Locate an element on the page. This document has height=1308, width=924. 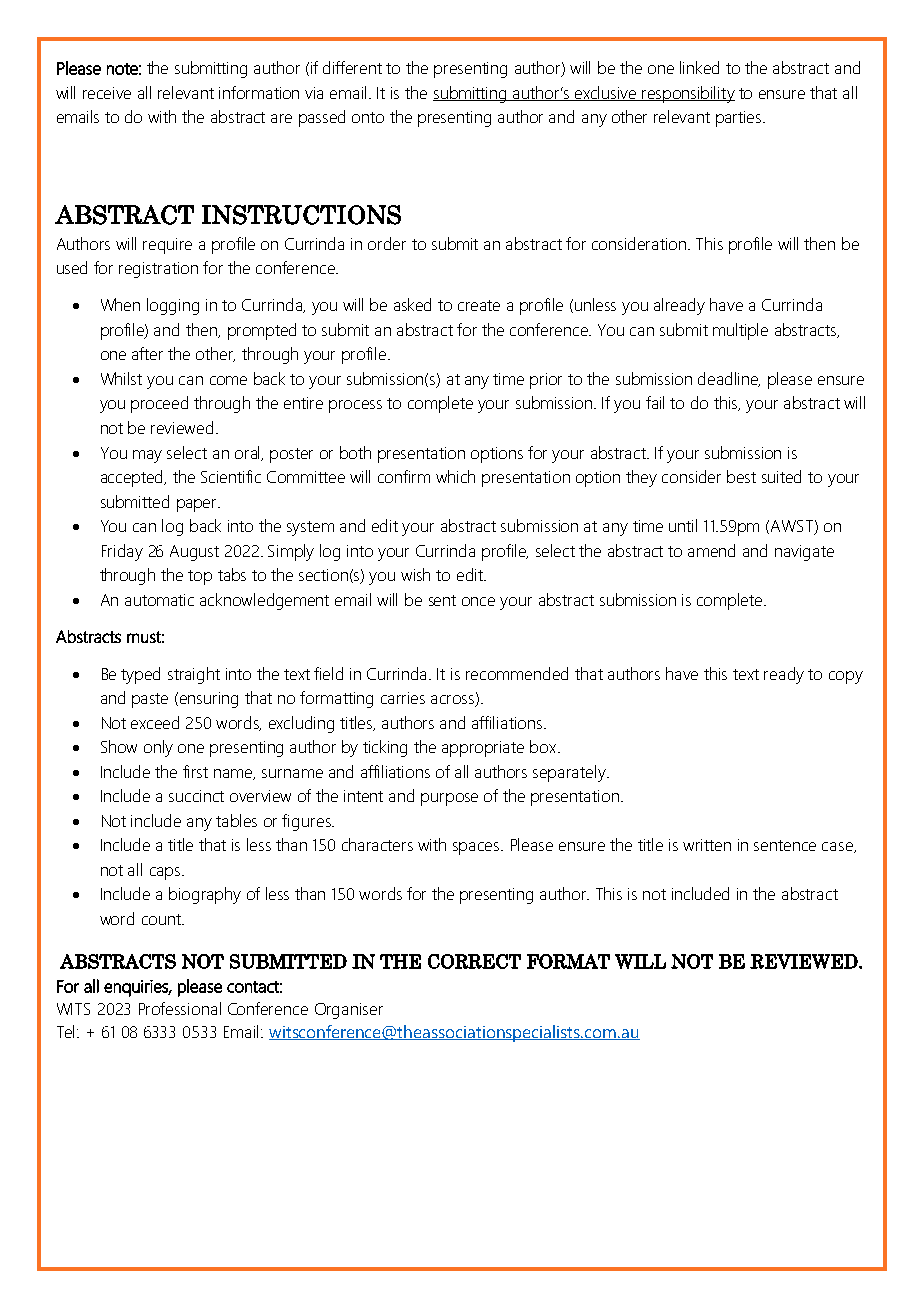
August is located at coordinates (194, 553).
